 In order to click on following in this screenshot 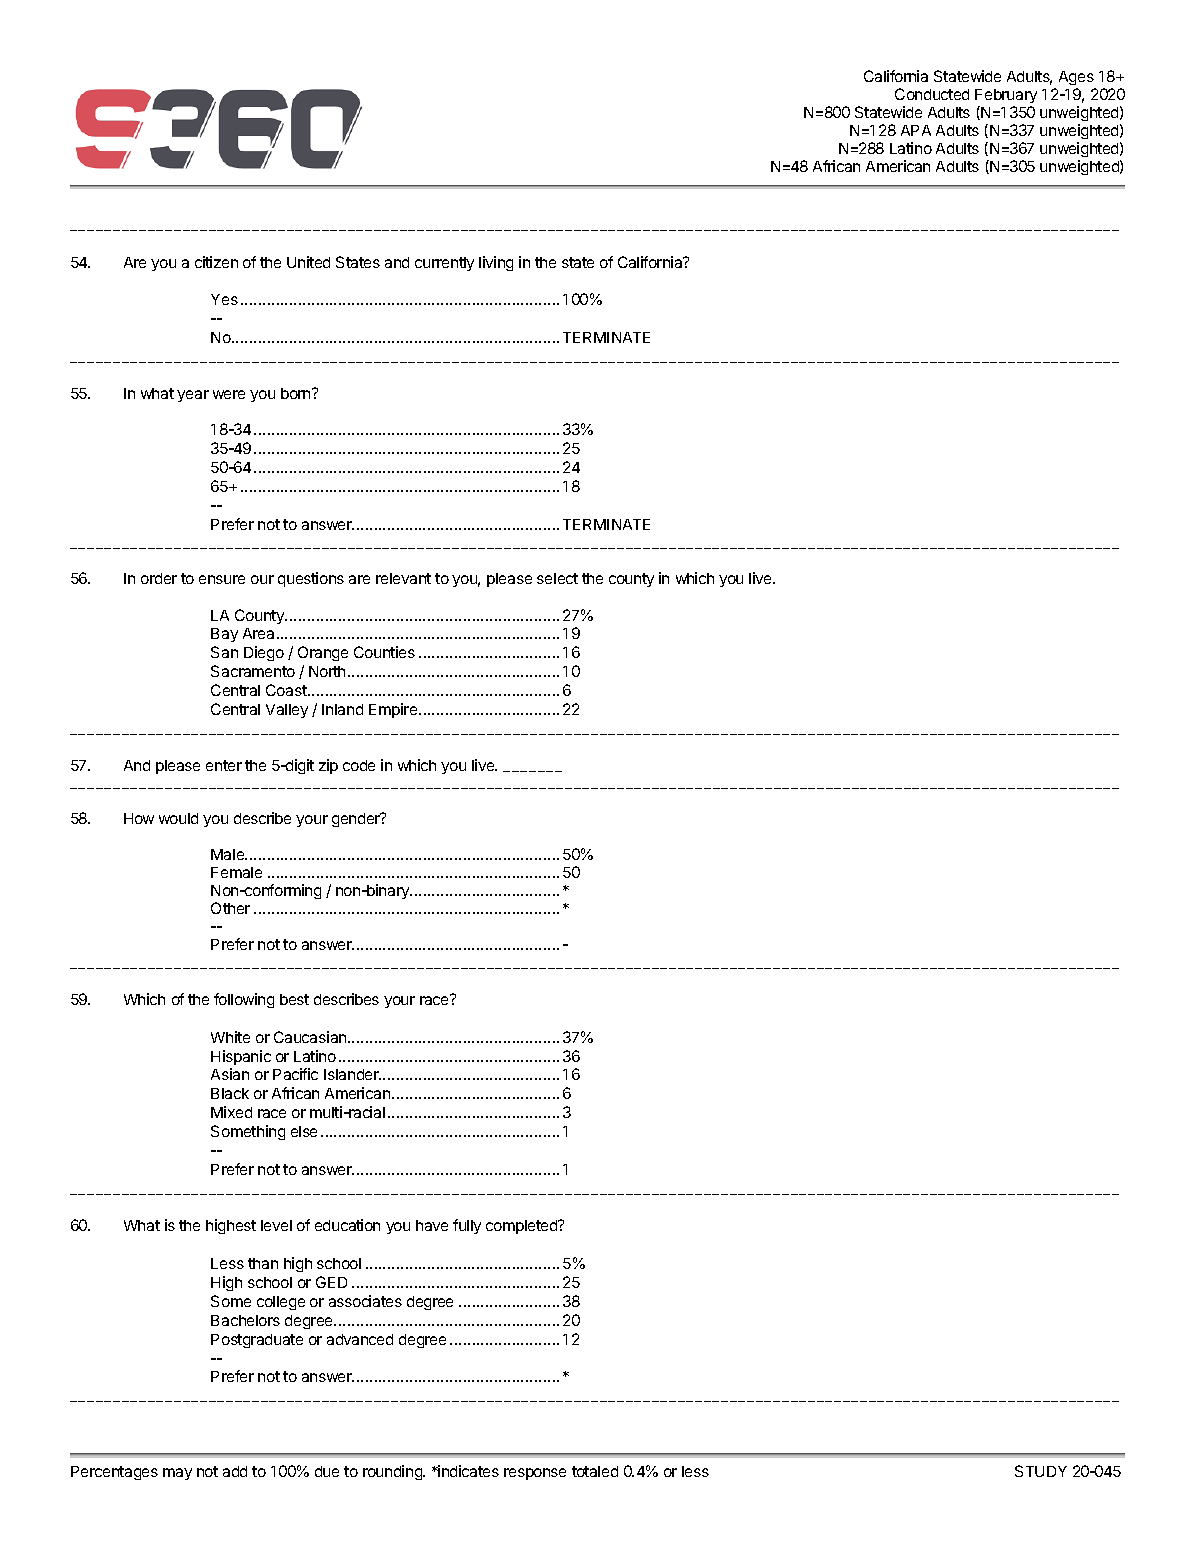, I will do `click(244, 1000)`.
